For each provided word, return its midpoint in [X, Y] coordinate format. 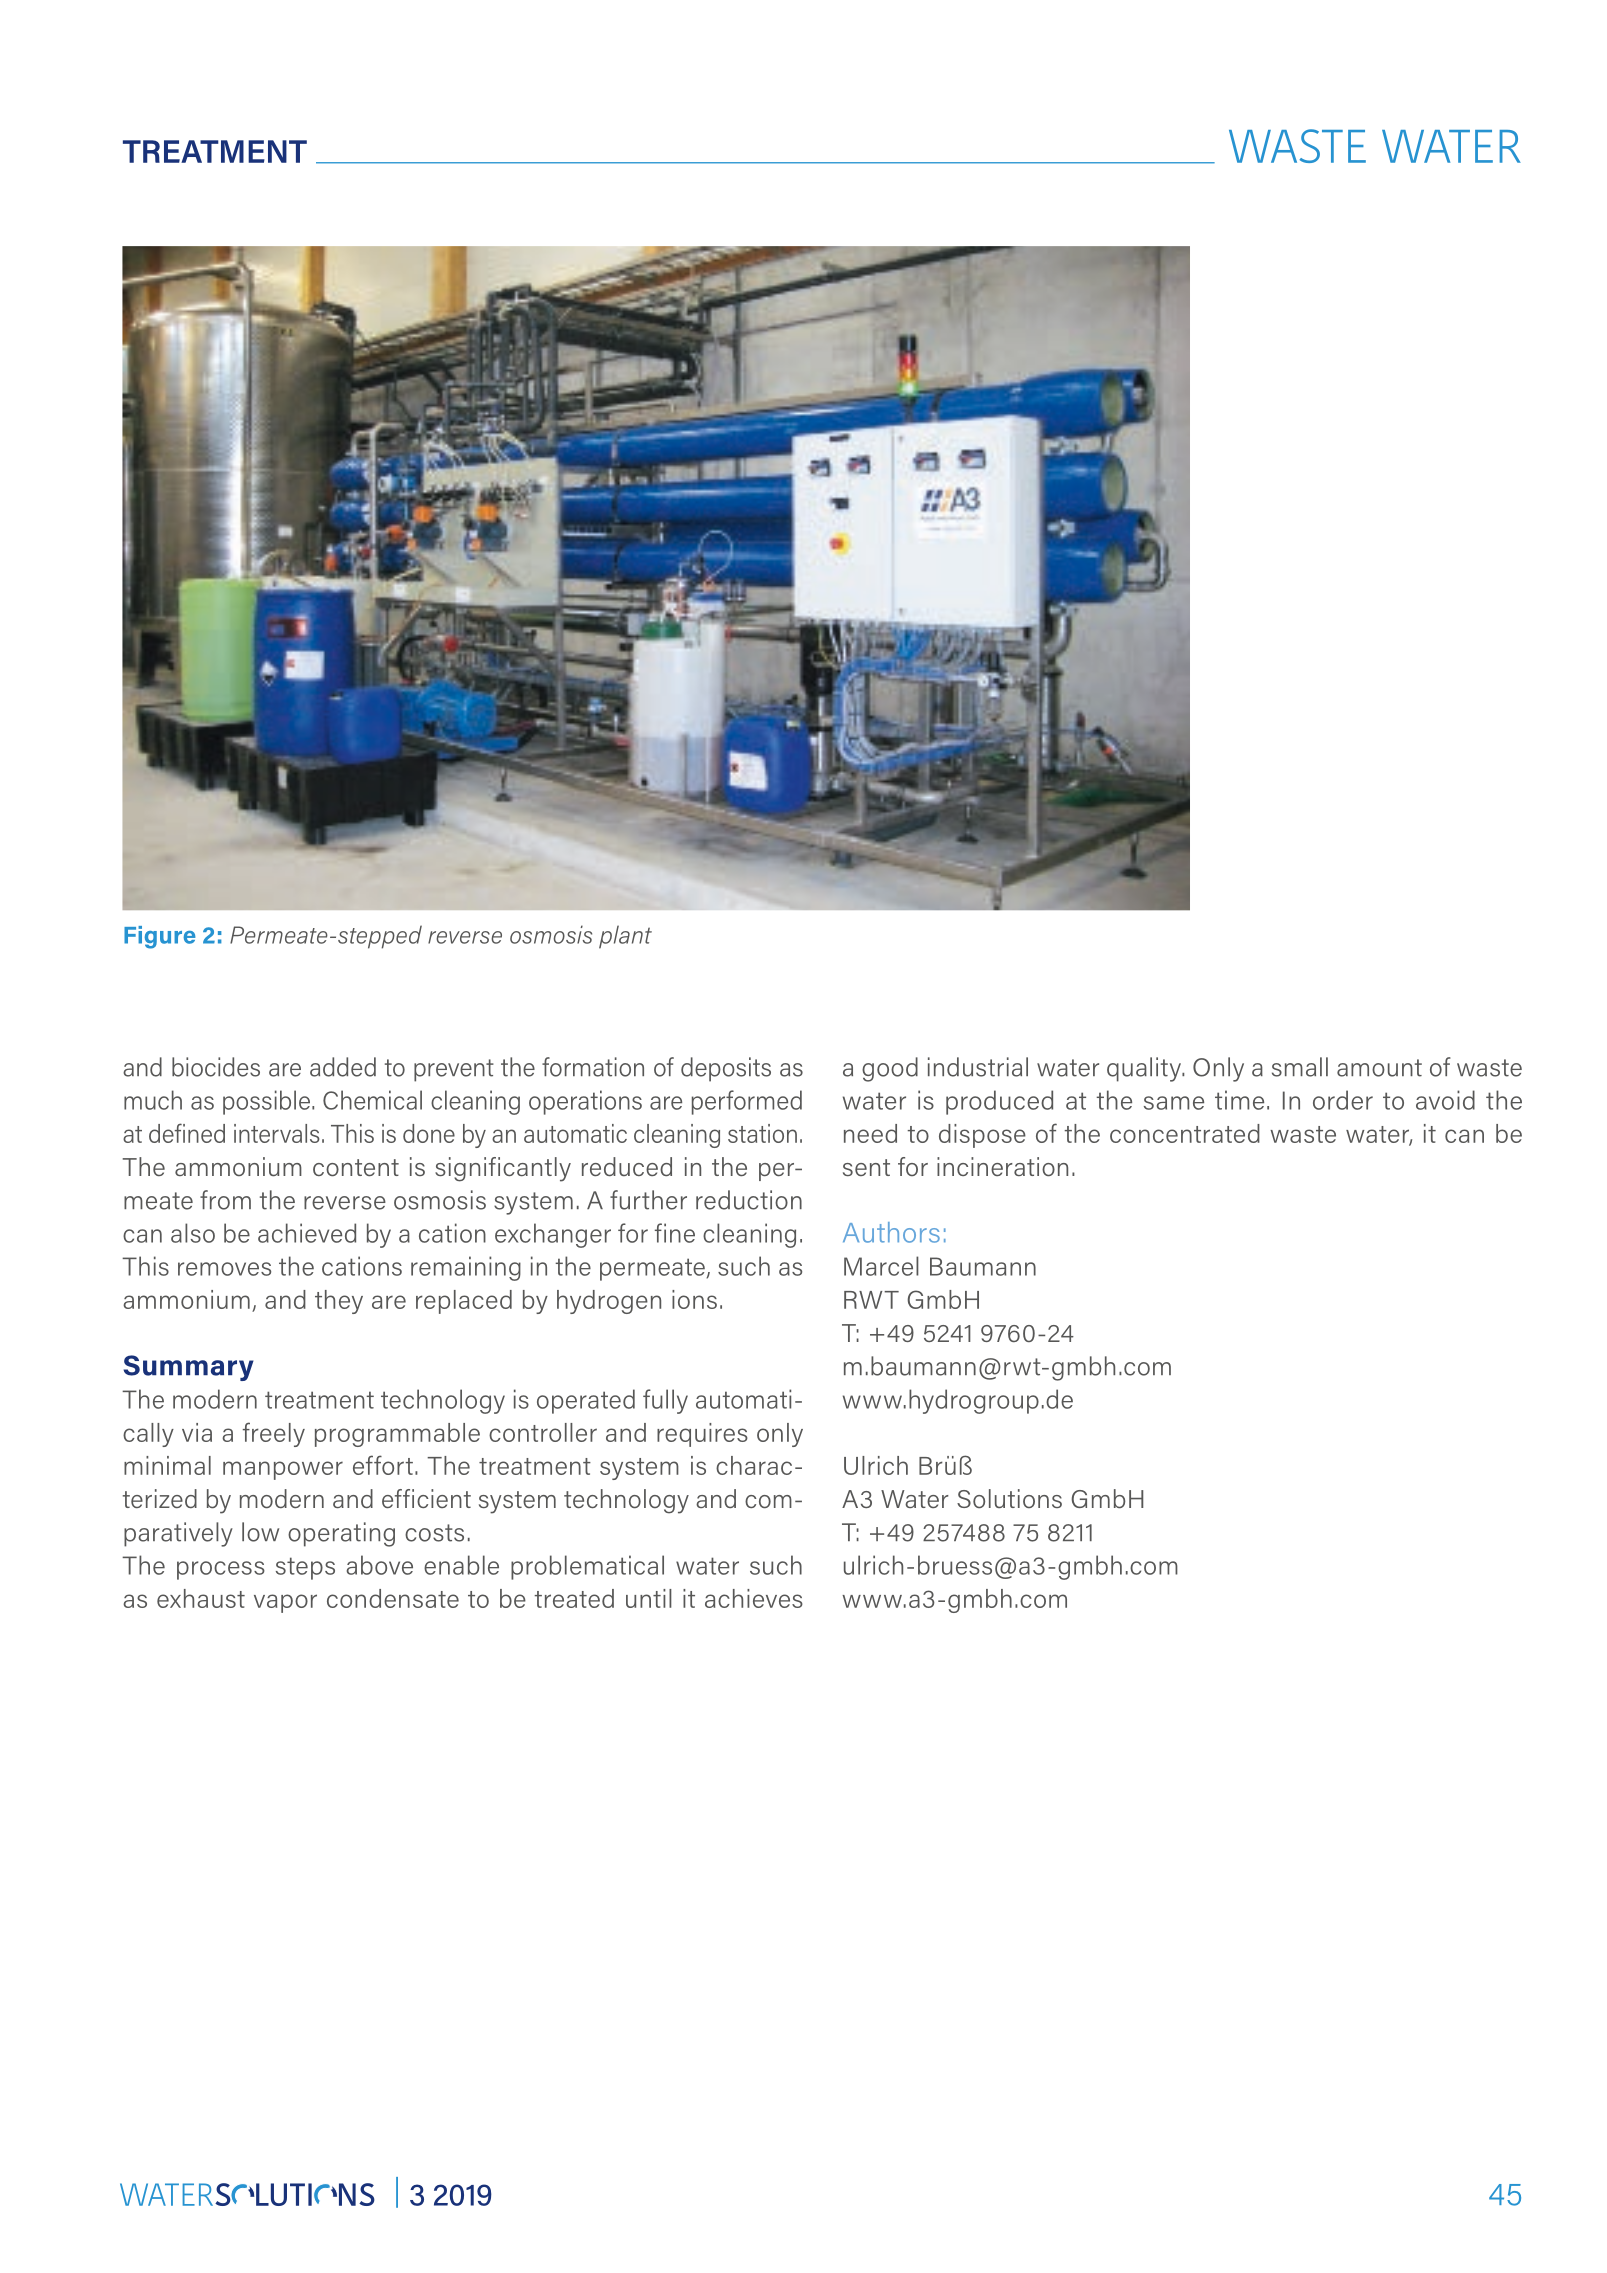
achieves [754, 1598]
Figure [160, 937]
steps [305, 1568]
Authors [891, 1232]
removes [224, 1269]
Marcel [881, 1266]
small [1300, 1067]
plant [625, 937]
